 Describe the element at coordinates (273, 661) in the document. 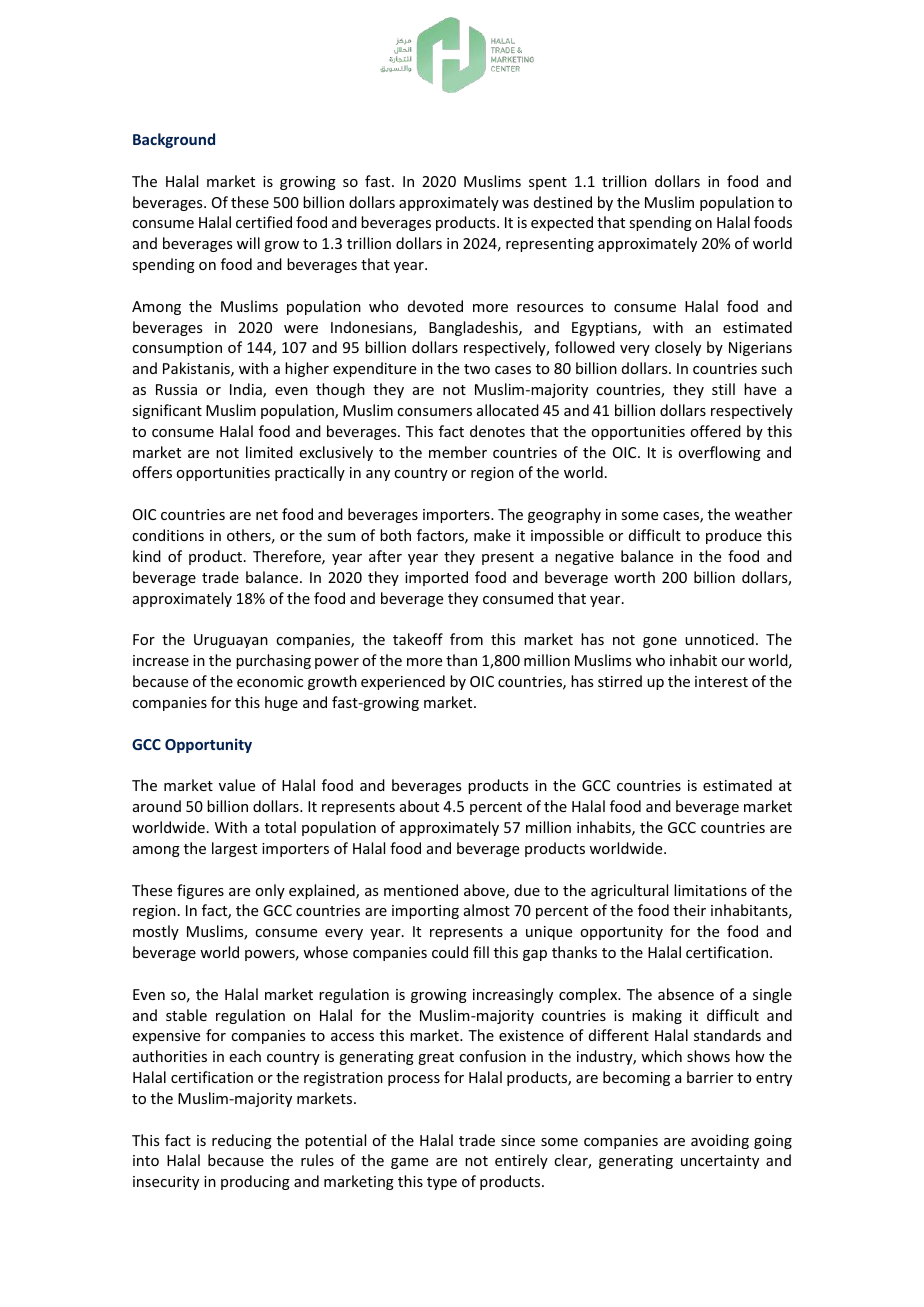

I see `purchasing` at that location.
